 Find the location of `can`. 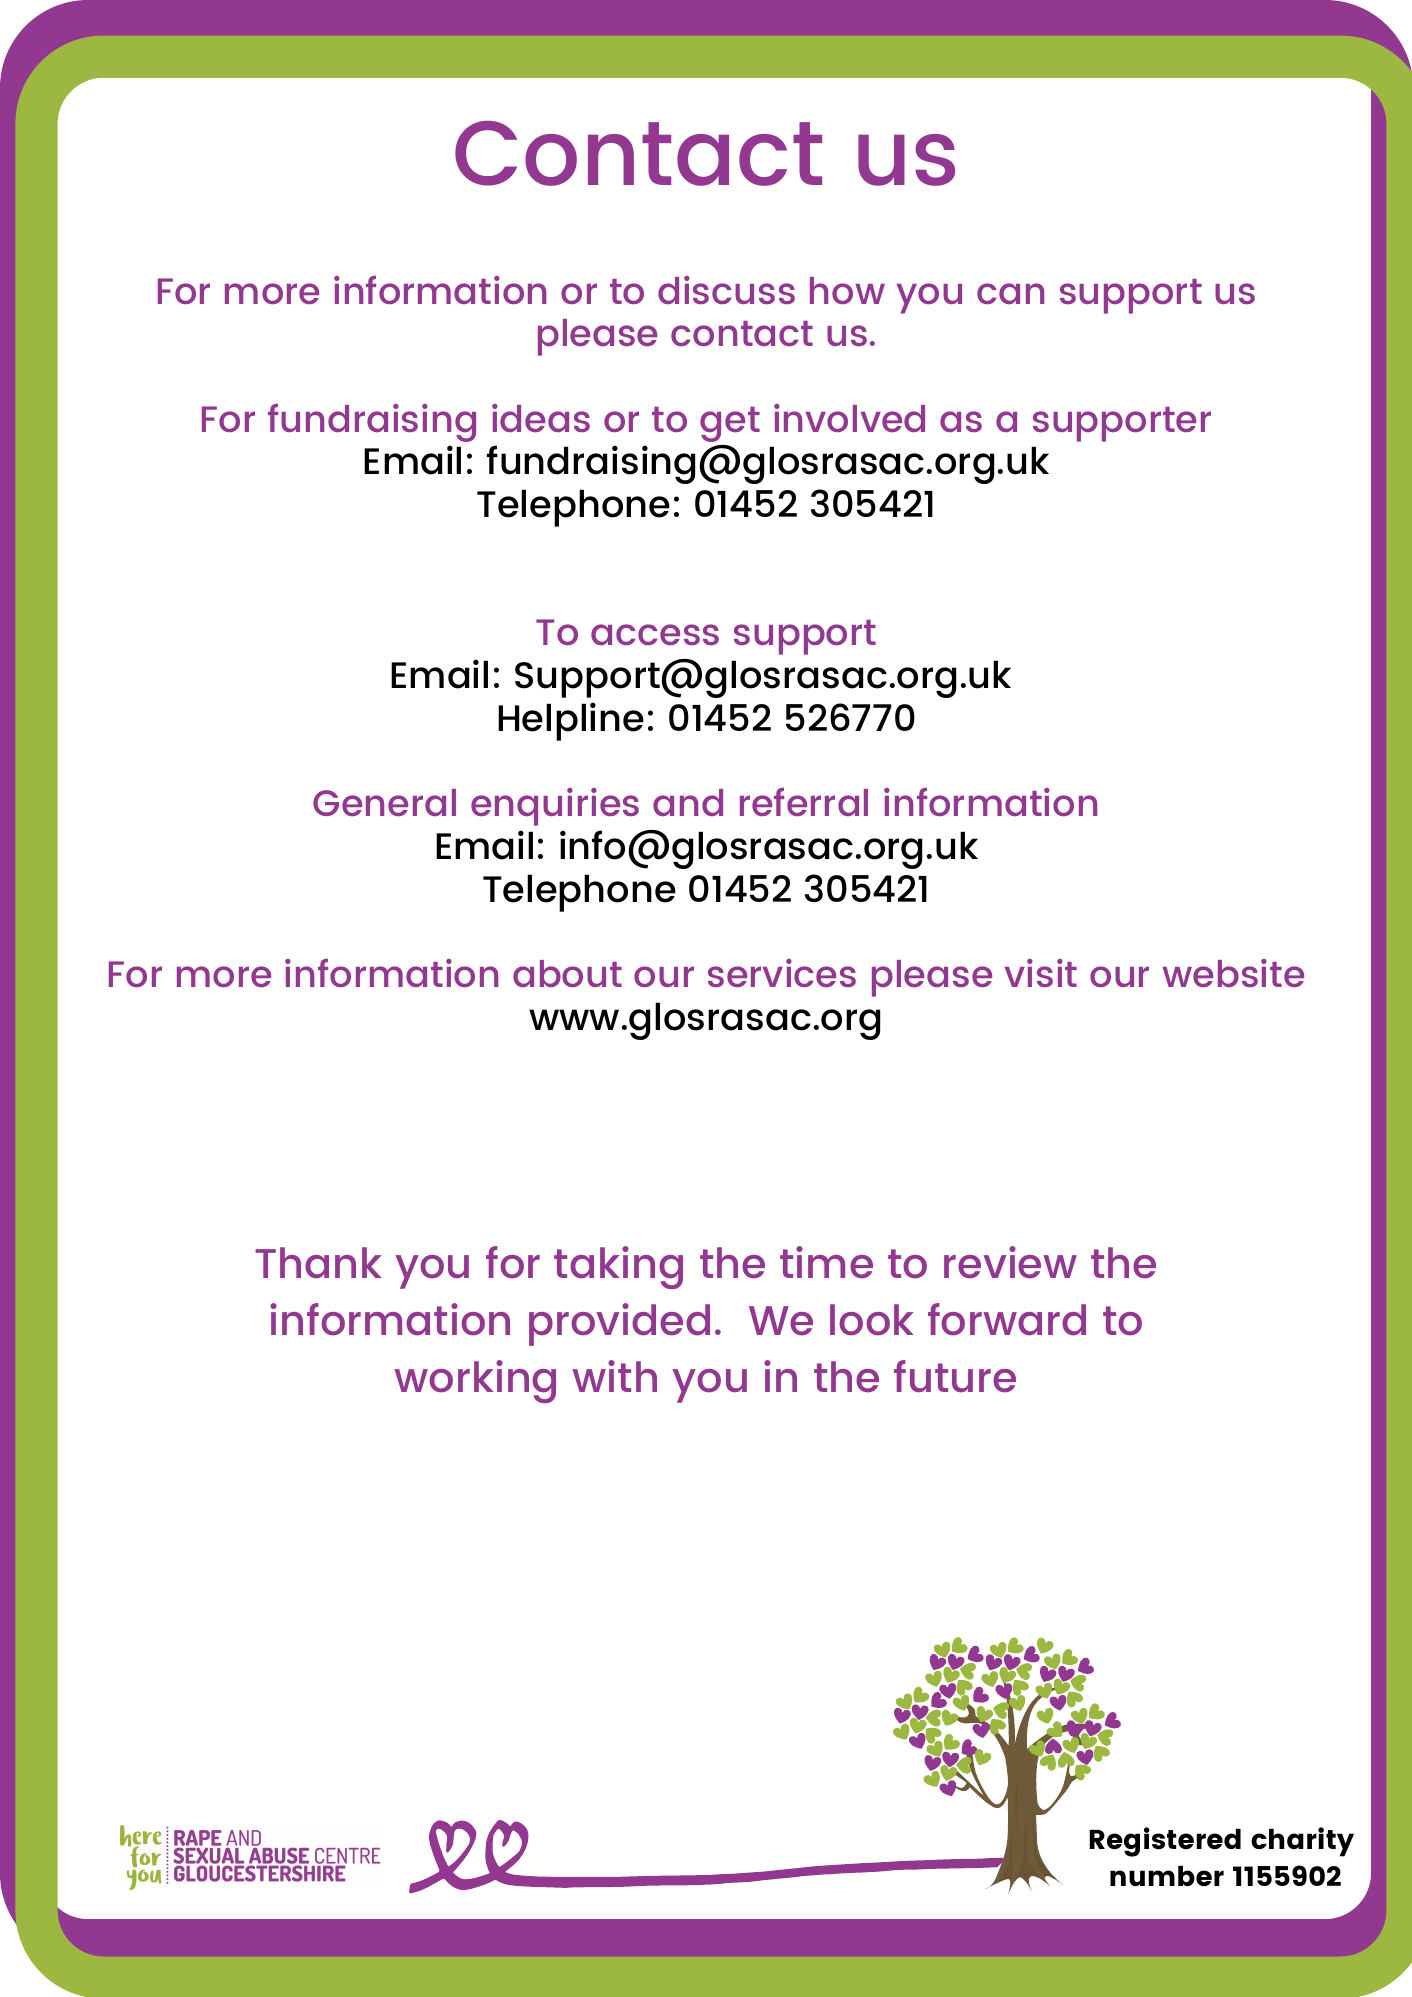

can is located at coordinates (1010, 293).
